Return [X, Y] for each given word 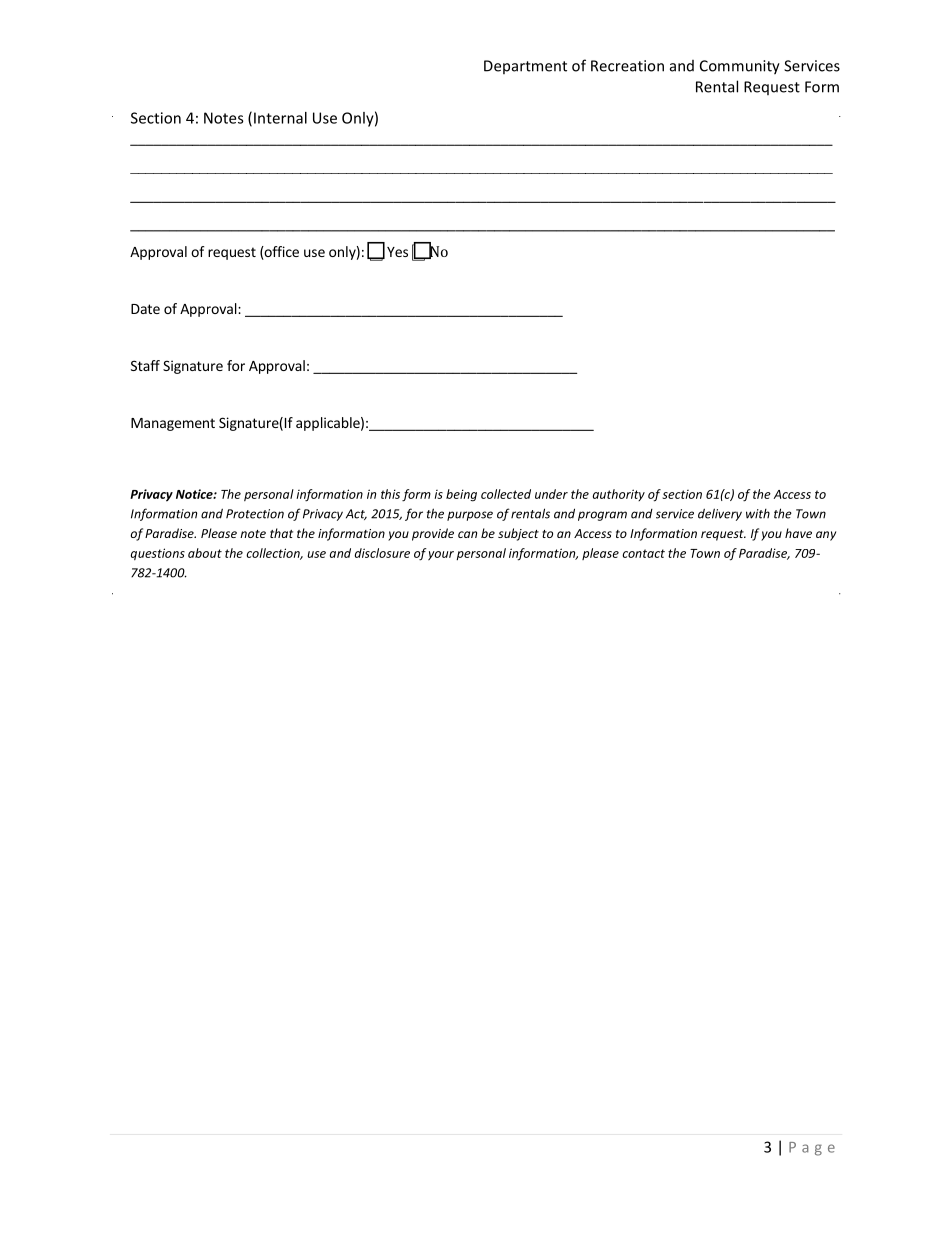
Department [525, 67]
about [205, 553]
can [467, 534]
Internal [280, 118]
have [798, 533]
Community [740, 67]
